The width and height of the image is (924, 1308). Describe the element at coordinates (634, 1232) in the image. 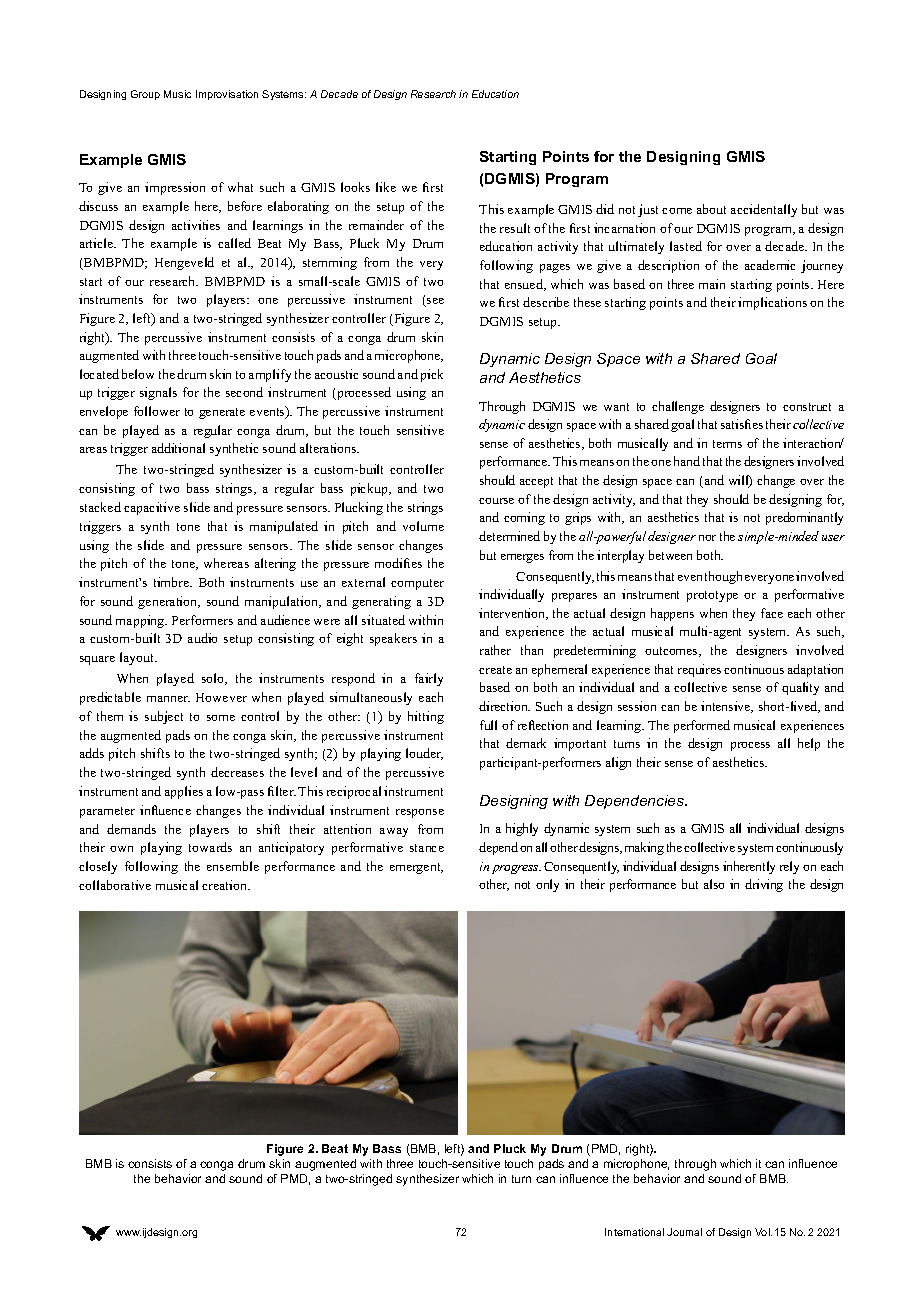

I see `International` at that location.
